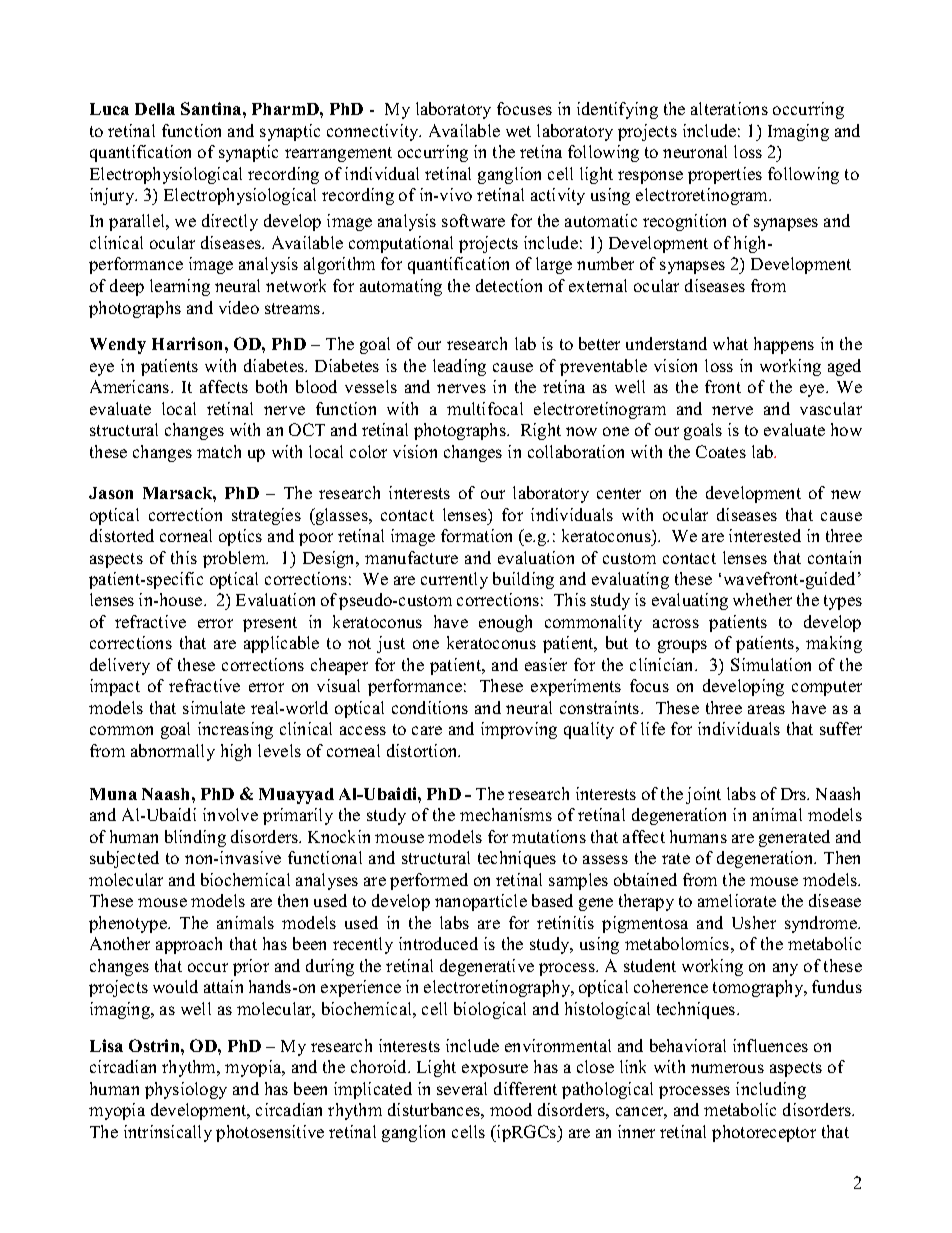  What do you see at coordinates (462, 1088) in the screenshot?
I see `several` at bounding box center [462, 1088].
